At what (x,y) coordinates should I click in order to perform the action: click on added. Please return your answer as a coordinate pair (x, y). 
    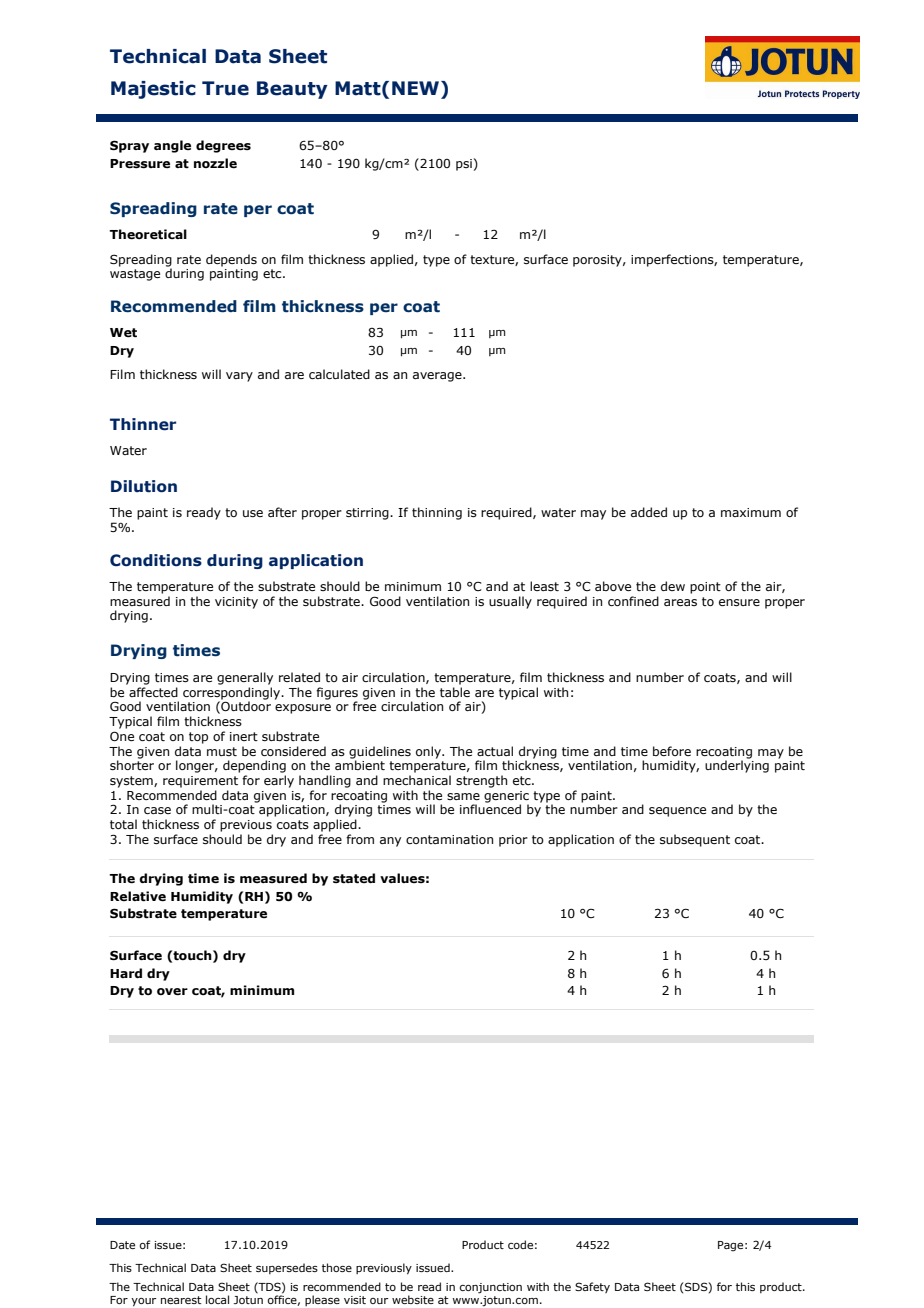
    Looking at the image, I should click on (649, 512).
